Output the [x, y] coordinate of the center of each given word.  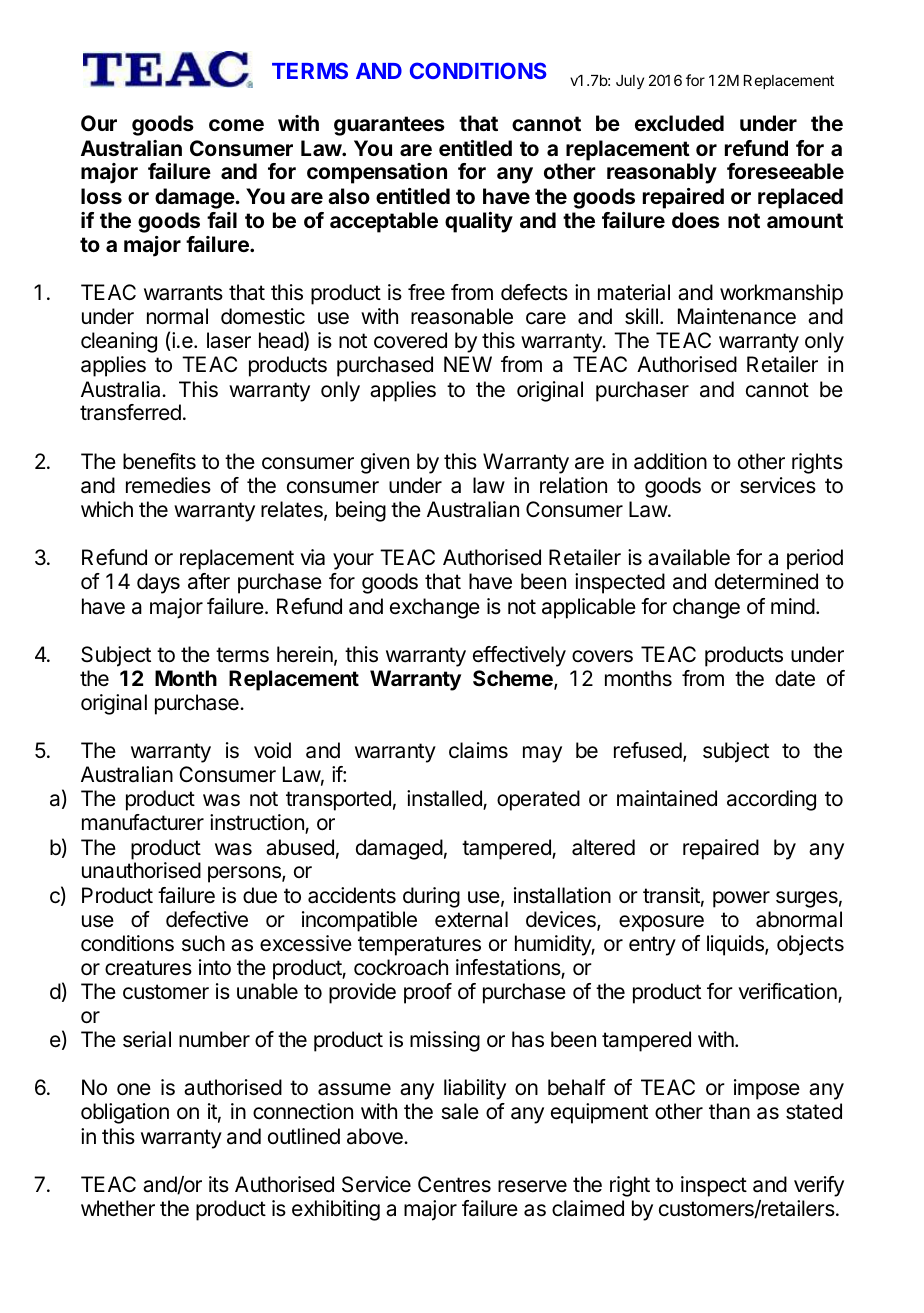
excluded [679, 123]
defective [207, 919]
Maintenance [737, 316]
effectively [519, 656]
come [236, 125]
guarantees [389, 126]
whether [118, 1208]
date [795, 678]
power [741, 899]
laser [229, 340]
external [471, 919]
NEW [468, 364]
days [158, 583]
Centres [454, 1184]
